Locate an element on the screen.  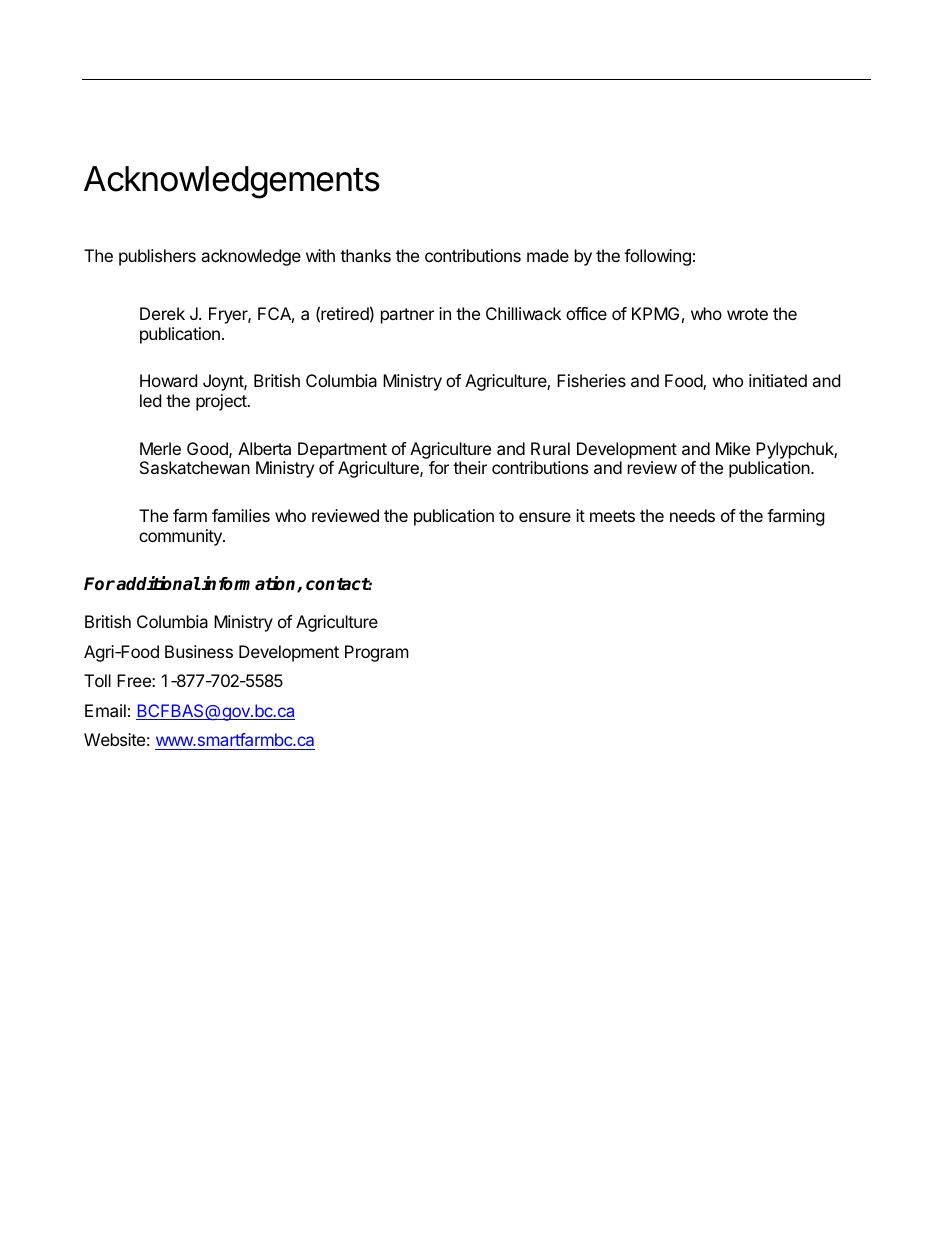
publishers is located at coordinates (157, 257).
